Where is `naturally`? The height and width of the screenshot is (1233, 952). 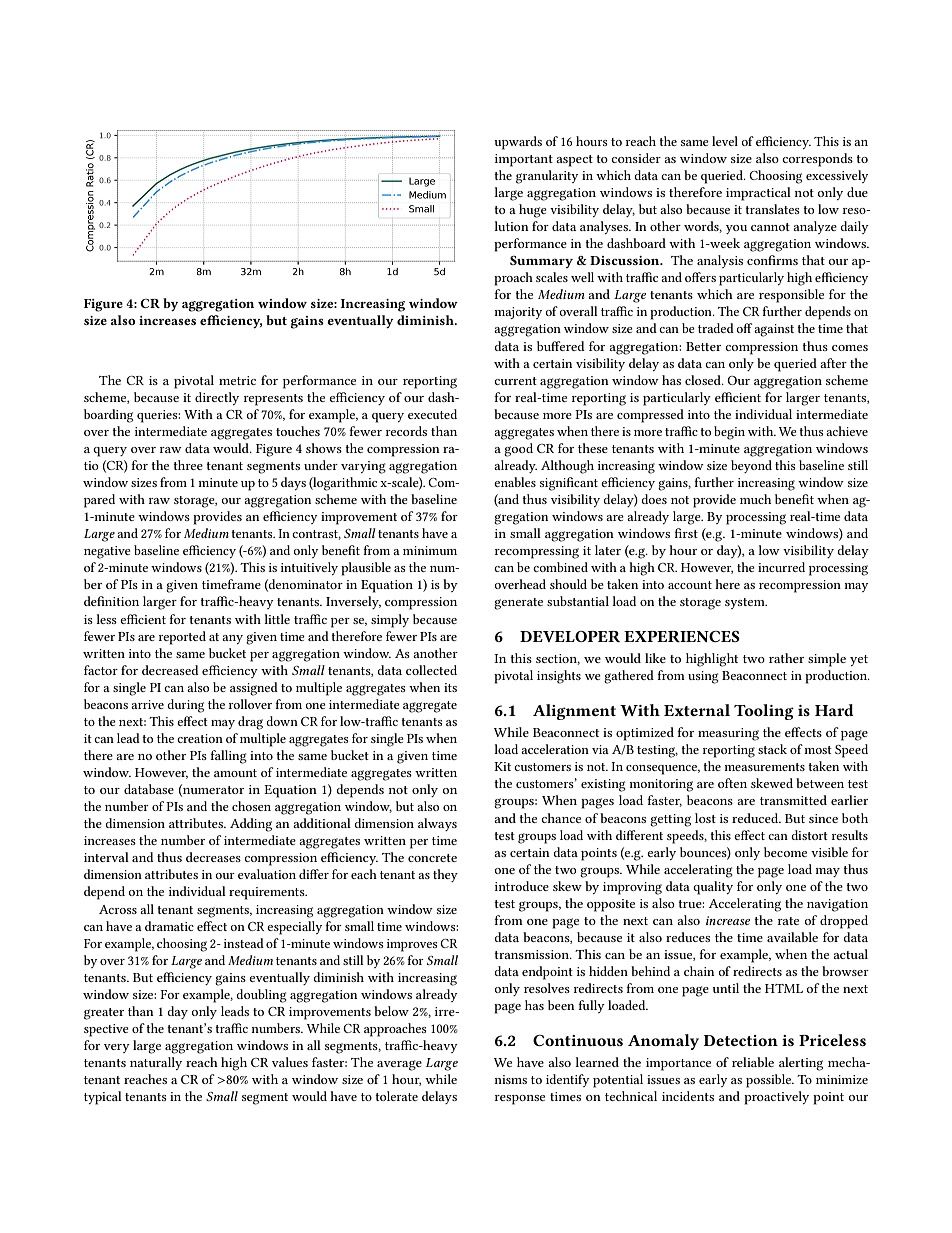 naturally is located at coordinates (156, 1063).
